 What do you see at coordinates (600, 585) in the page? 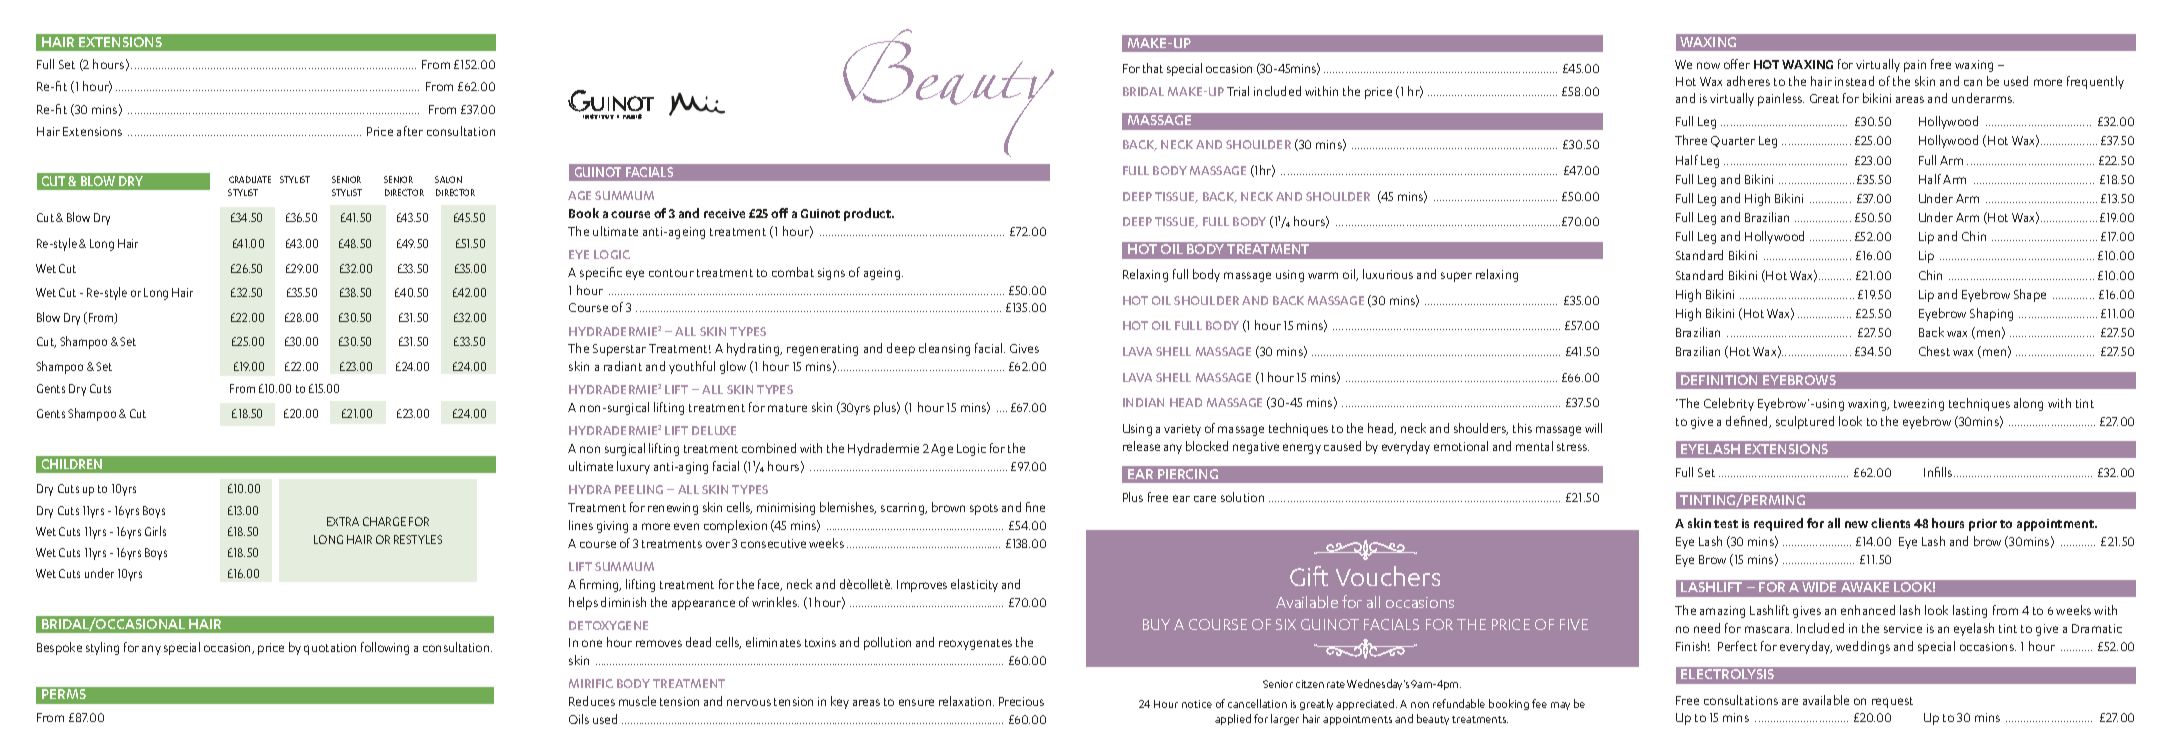
I see `firming` at bounding box center [600, 585].
